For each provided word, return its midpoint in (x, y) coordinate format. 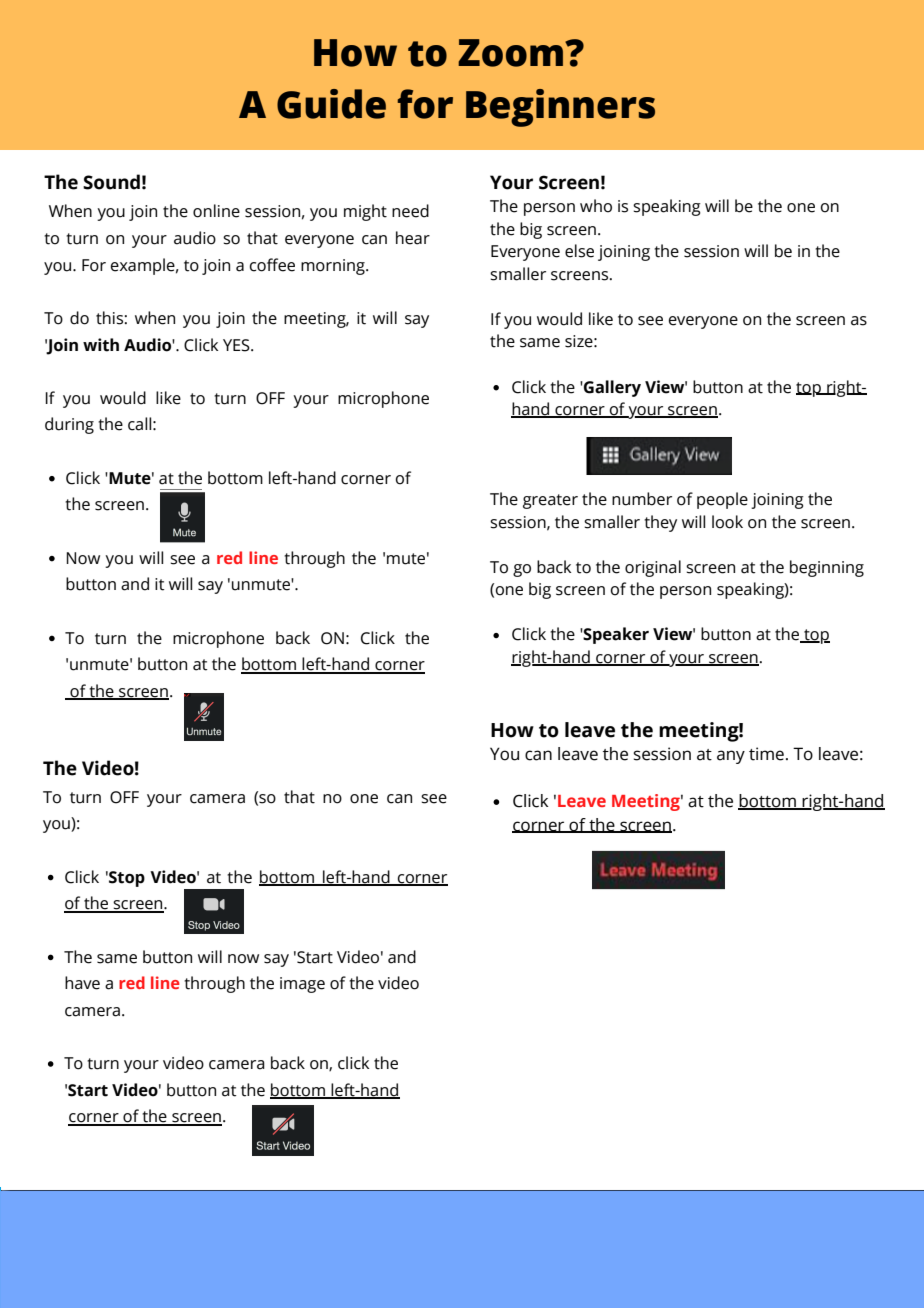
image (302, 985)
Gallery (611, 388)
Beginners (560, 108)
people (722, 500)
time (766, 754)
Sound (111, 182)
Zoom (512, 53)
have (82, 983)
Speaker (615, 635)
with (101, 345)
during (69, 425)
